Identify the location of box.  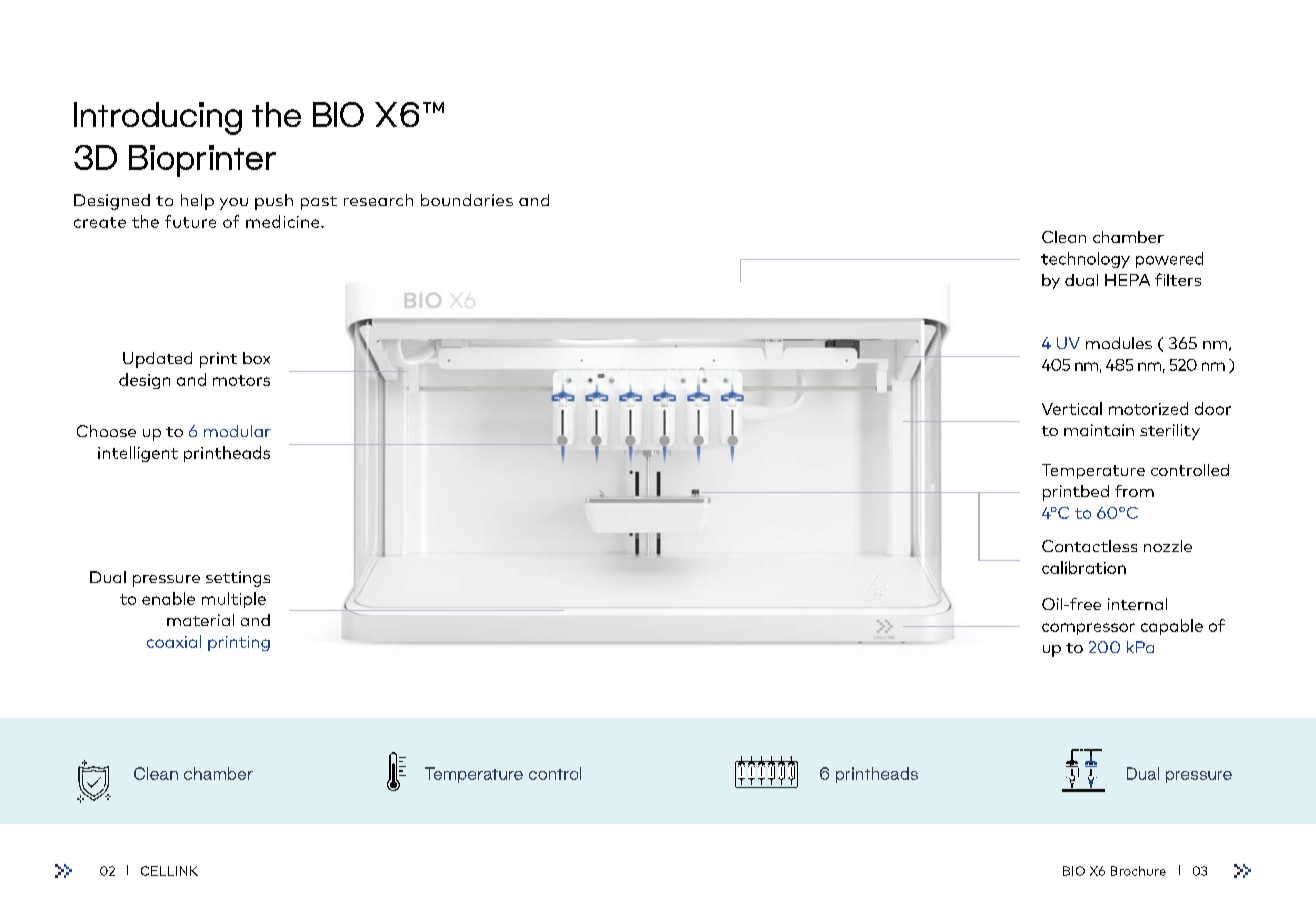
(256, 358).
